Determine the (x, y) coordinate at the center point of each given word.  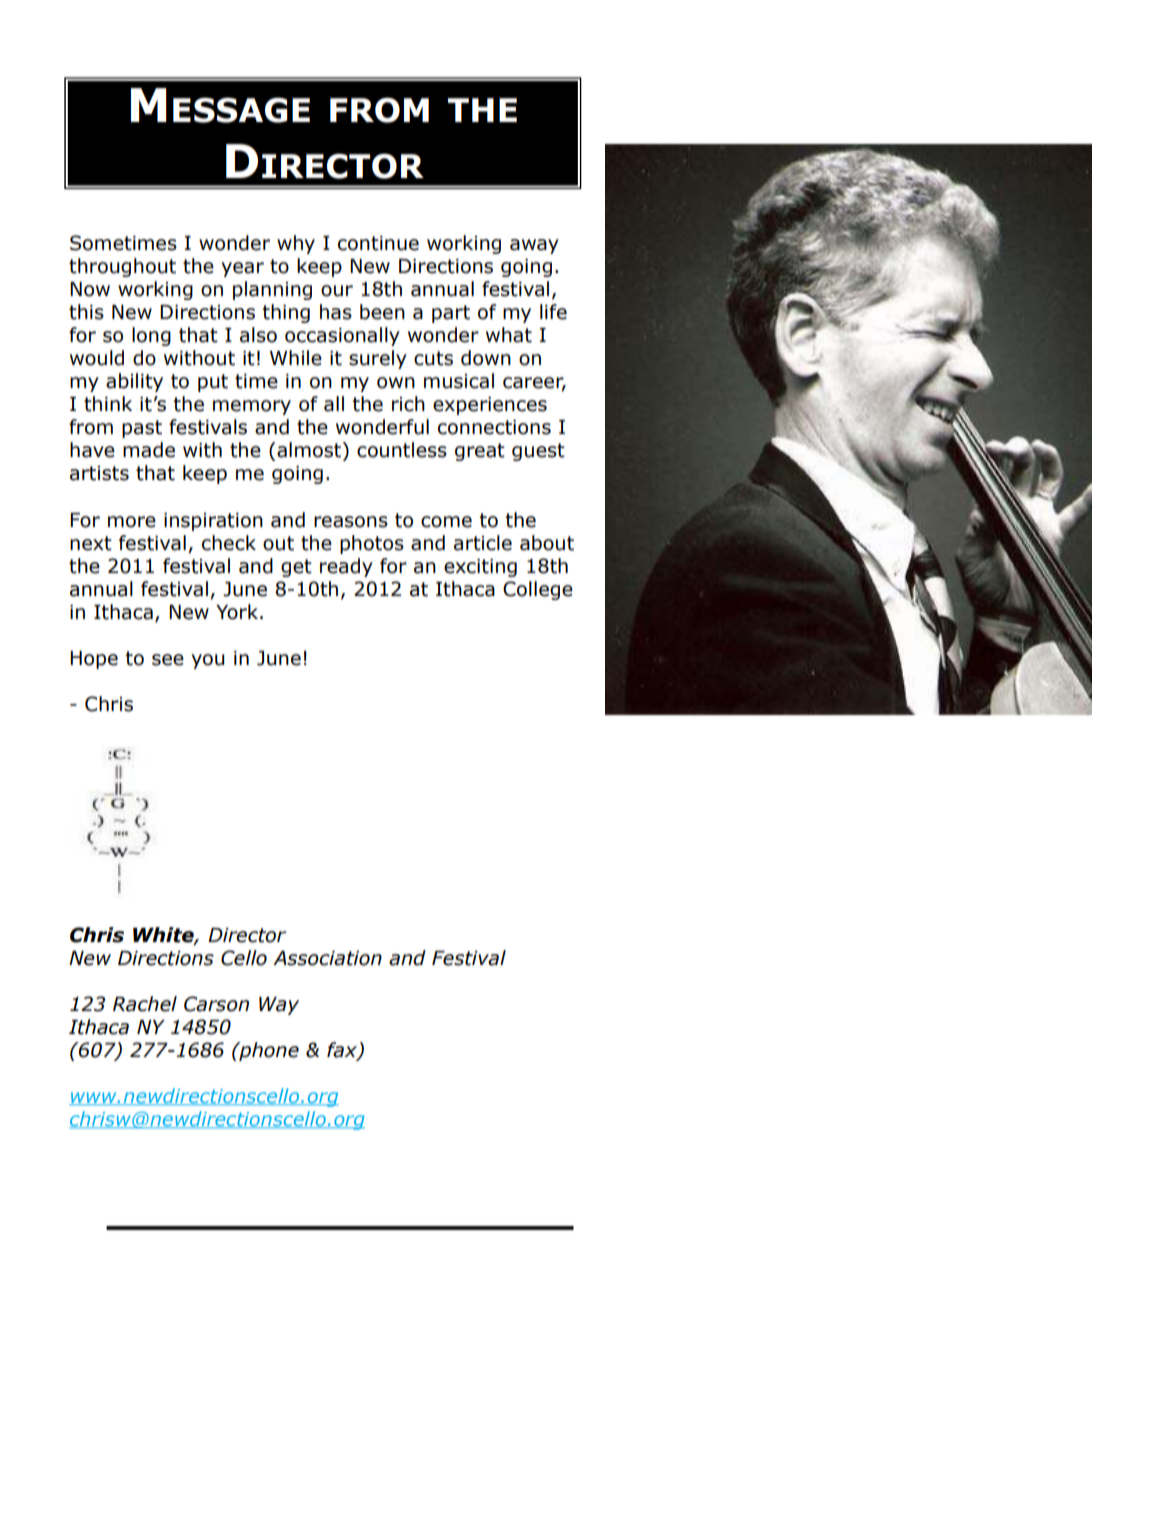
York (237, 612)
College (538, 590)
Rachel (145, 1004)
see (168, 660)
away (534, 246)
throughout (122, 267)
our (337, 291)
